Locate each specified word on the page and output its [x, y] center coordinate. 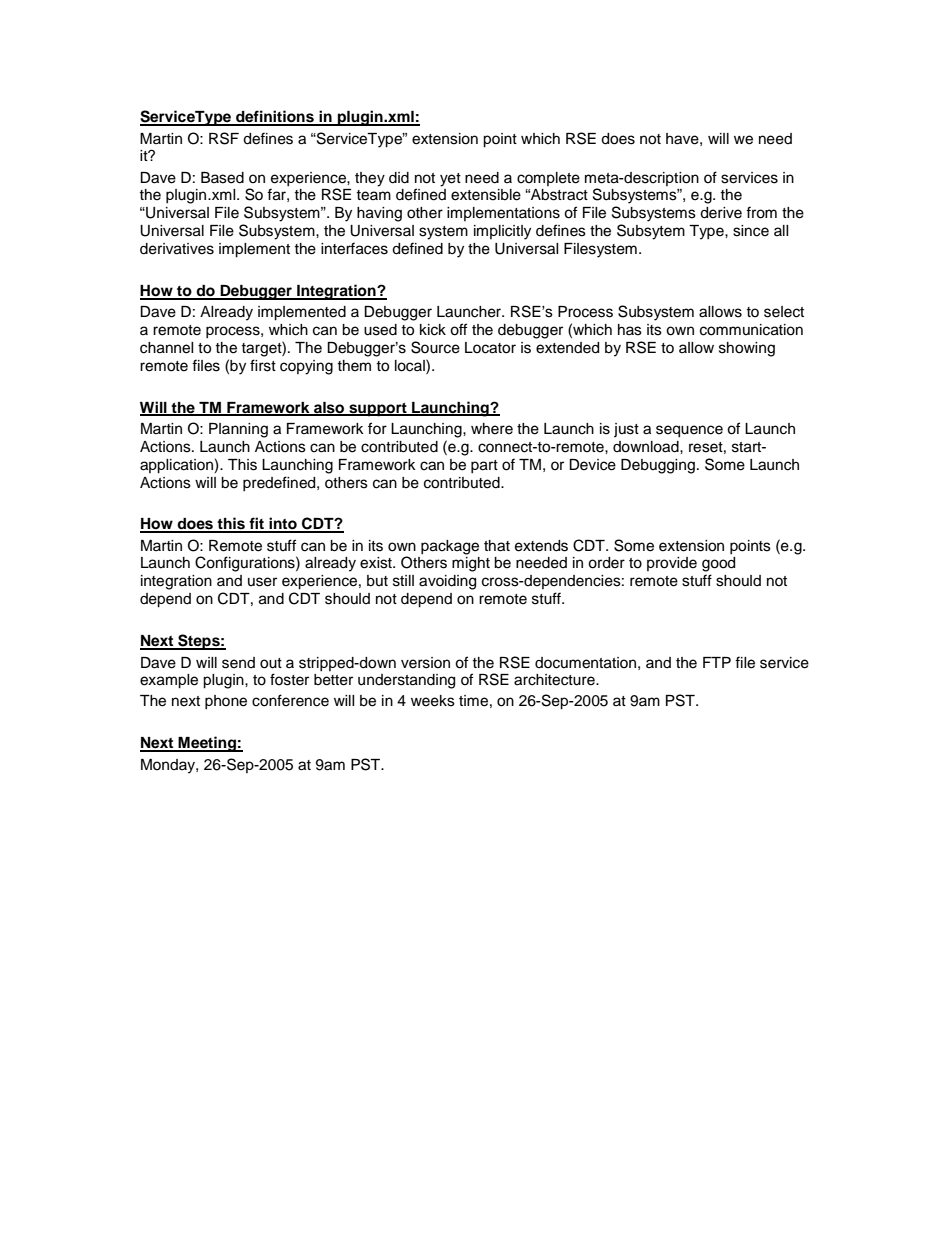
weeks [433, 701]
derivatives [177, 249]
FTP [717, 662]
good [718, 564]
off [458, 329]
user [262, 582]
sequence [689, 431]
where [492, 429]
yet [450, 180]
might [471, 564]
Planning [238, 430]
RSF [224, 138]
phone [226, 702]
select [784, 312]
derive [721, 213]
